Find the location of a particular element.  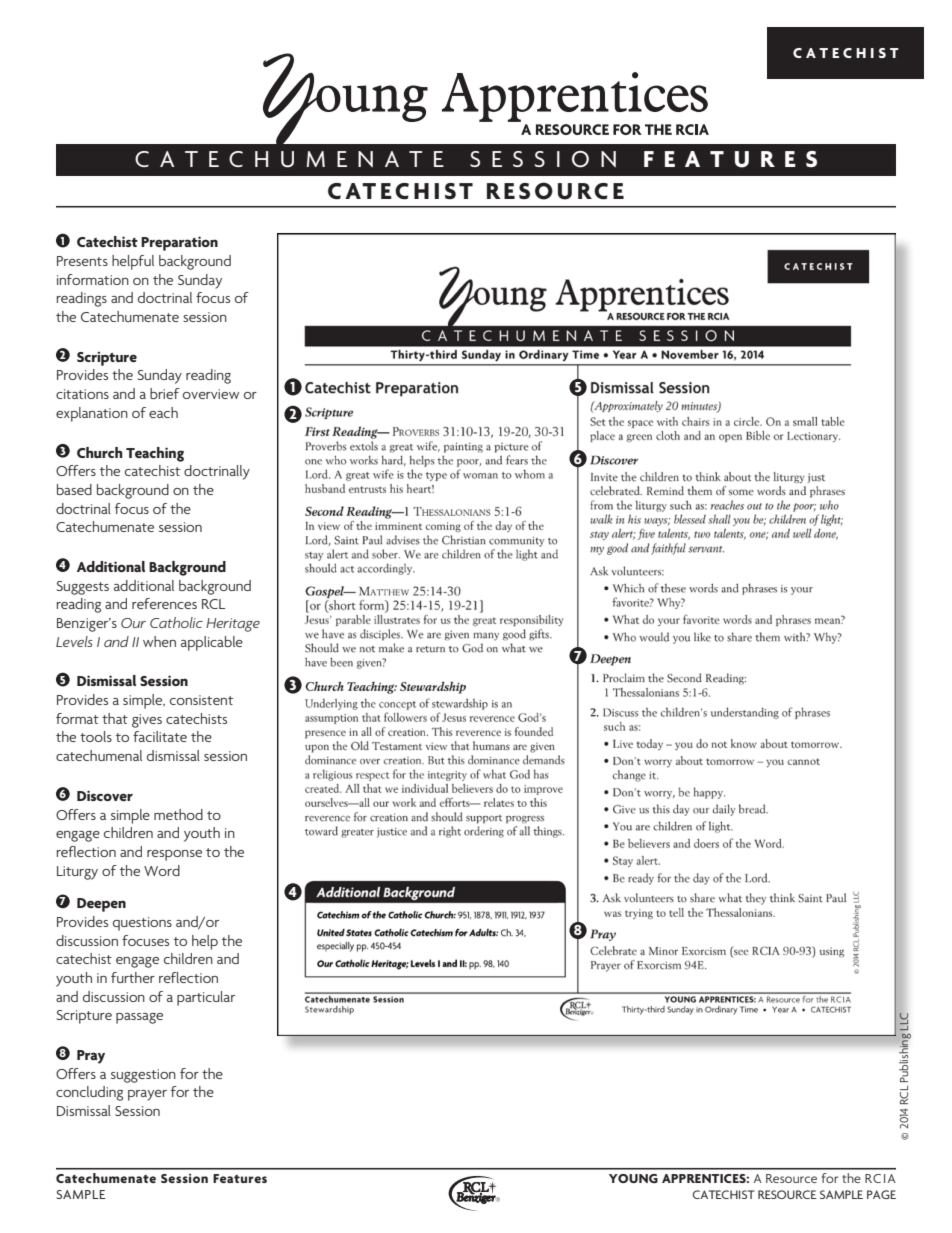

gives is located at coordinates (147, 721).
